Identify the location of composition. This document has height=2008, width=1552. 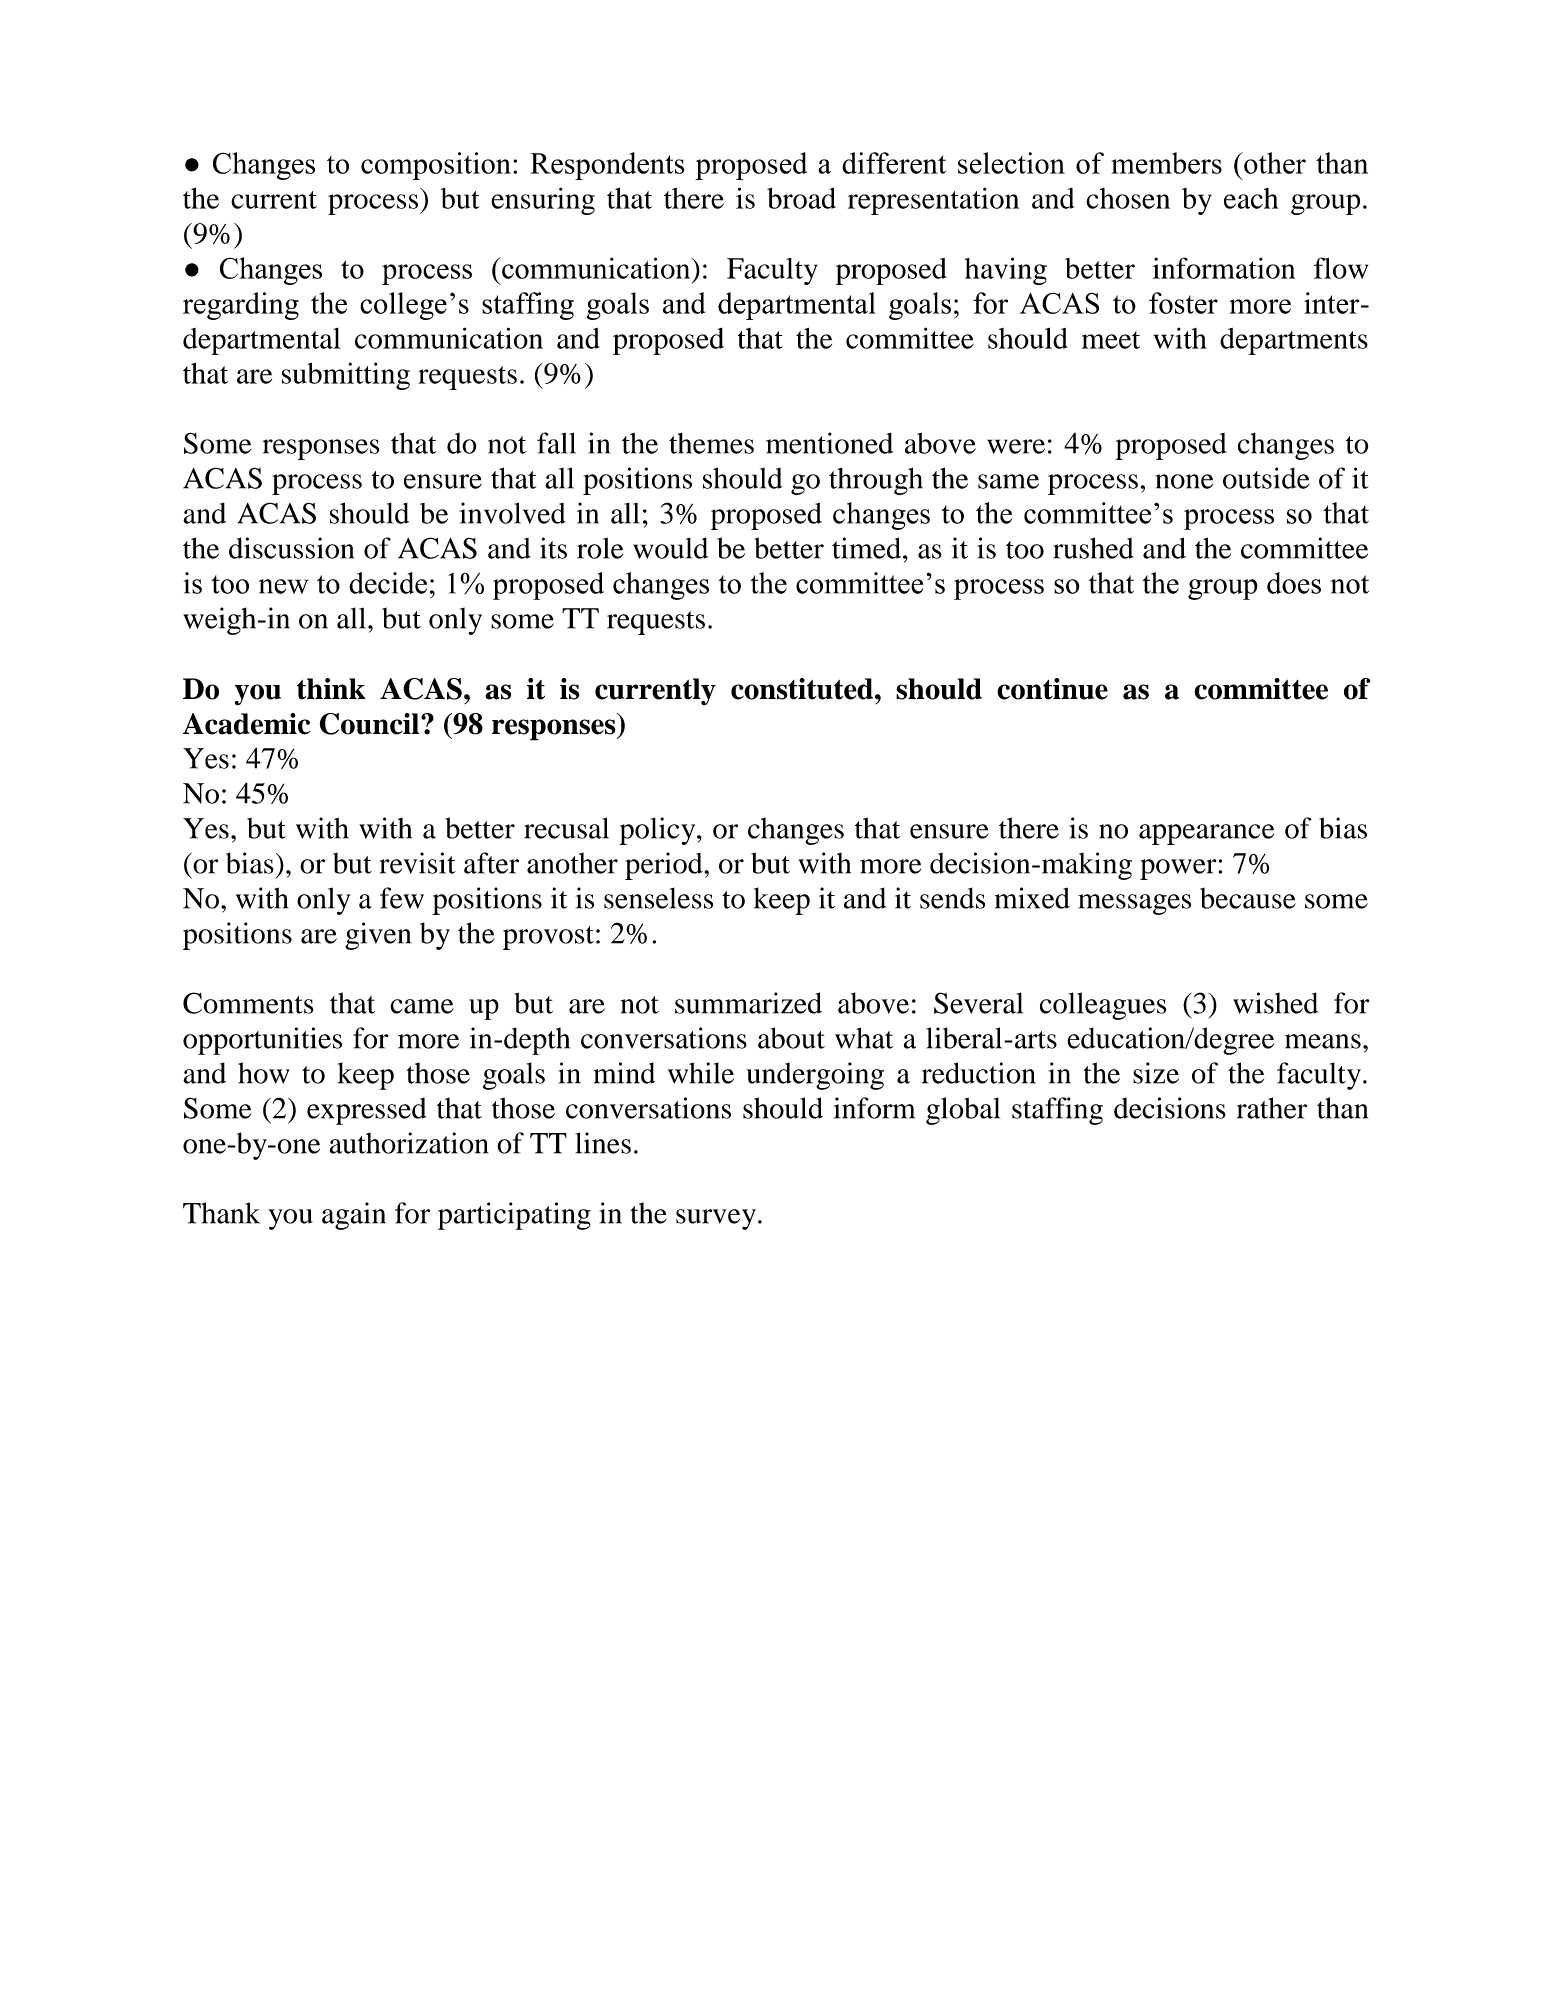
(436, 166).
